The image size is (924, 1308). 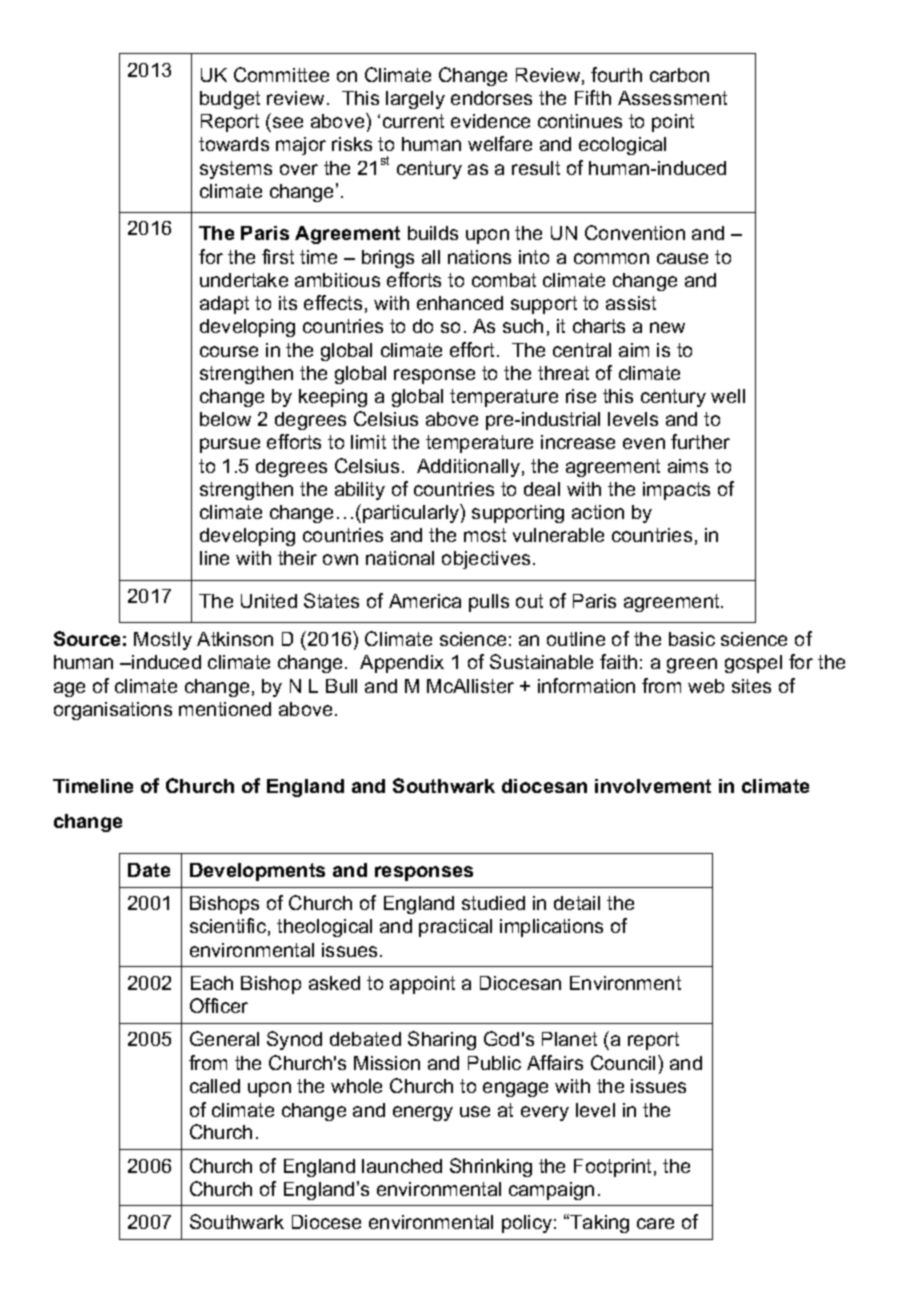 I want to click on called, so click(x=215, y=1086).
